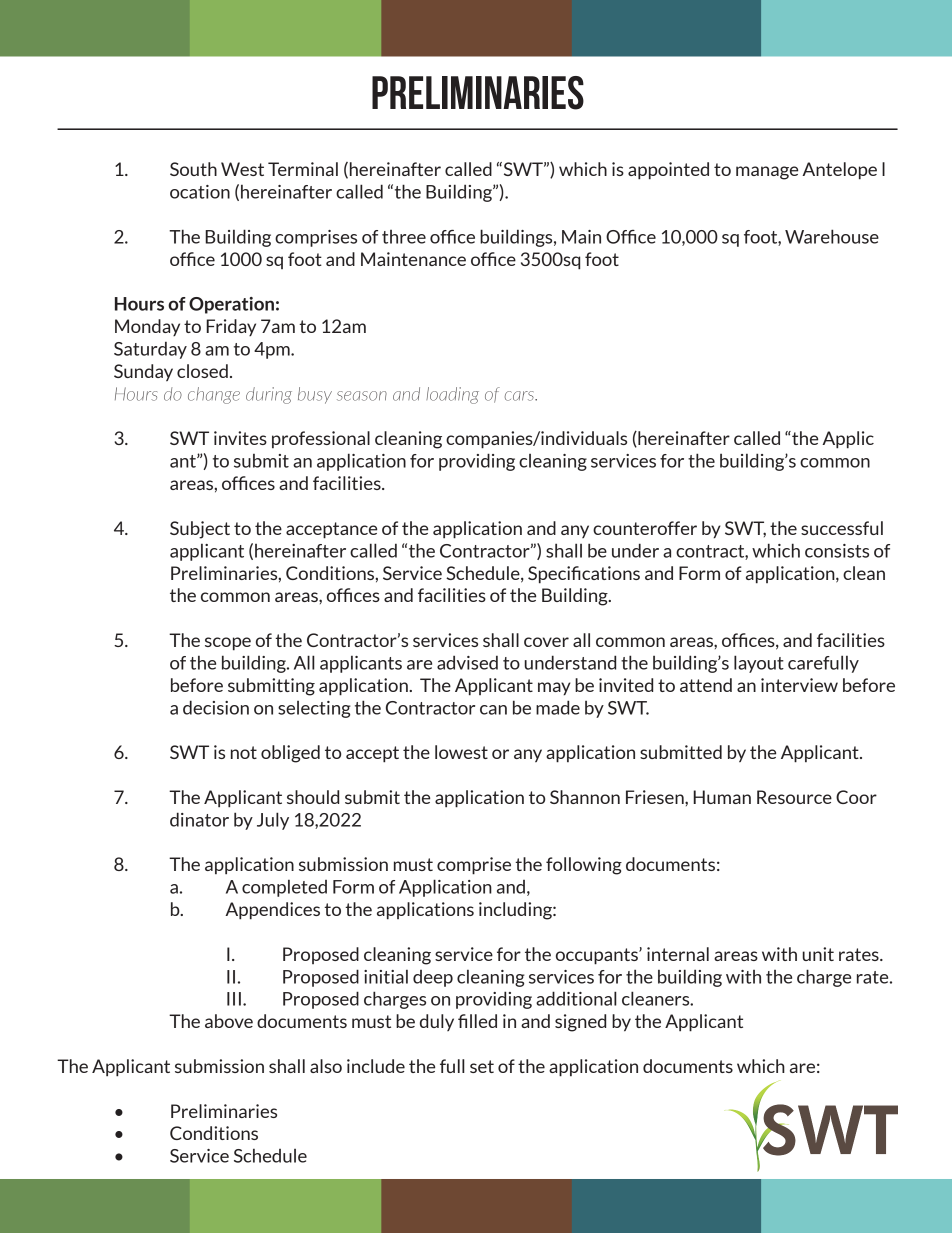 The image size is (952, 1233). What do you see at coordinates (818, 954) in the screenshot?
I see `unit` at bounding box center [818, 954].
